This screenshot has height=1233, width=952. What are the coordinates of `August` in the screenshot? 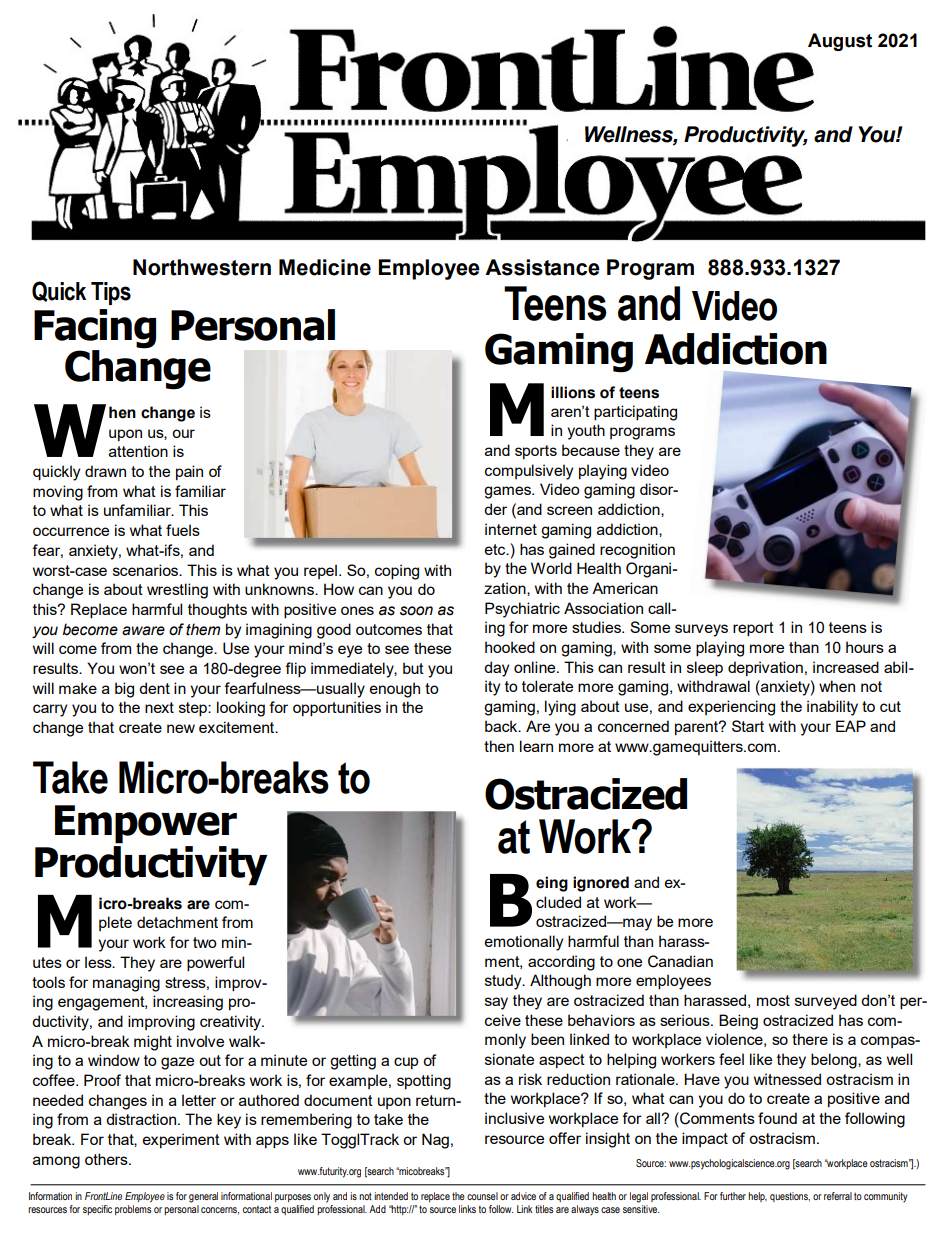 It's located at (840, 42).
